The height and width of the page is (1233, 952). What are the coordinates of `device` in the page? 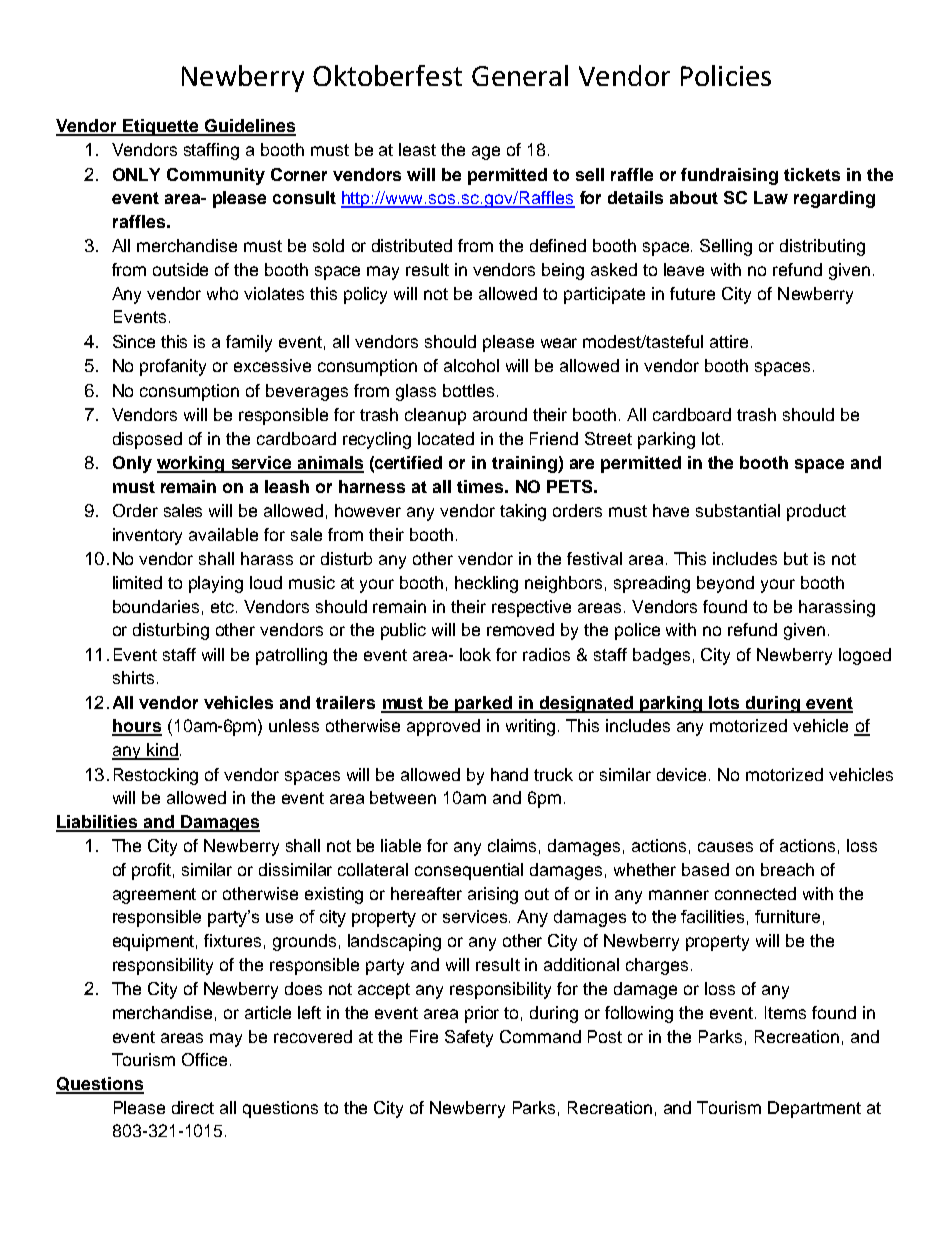 It's located at (683, 774).
